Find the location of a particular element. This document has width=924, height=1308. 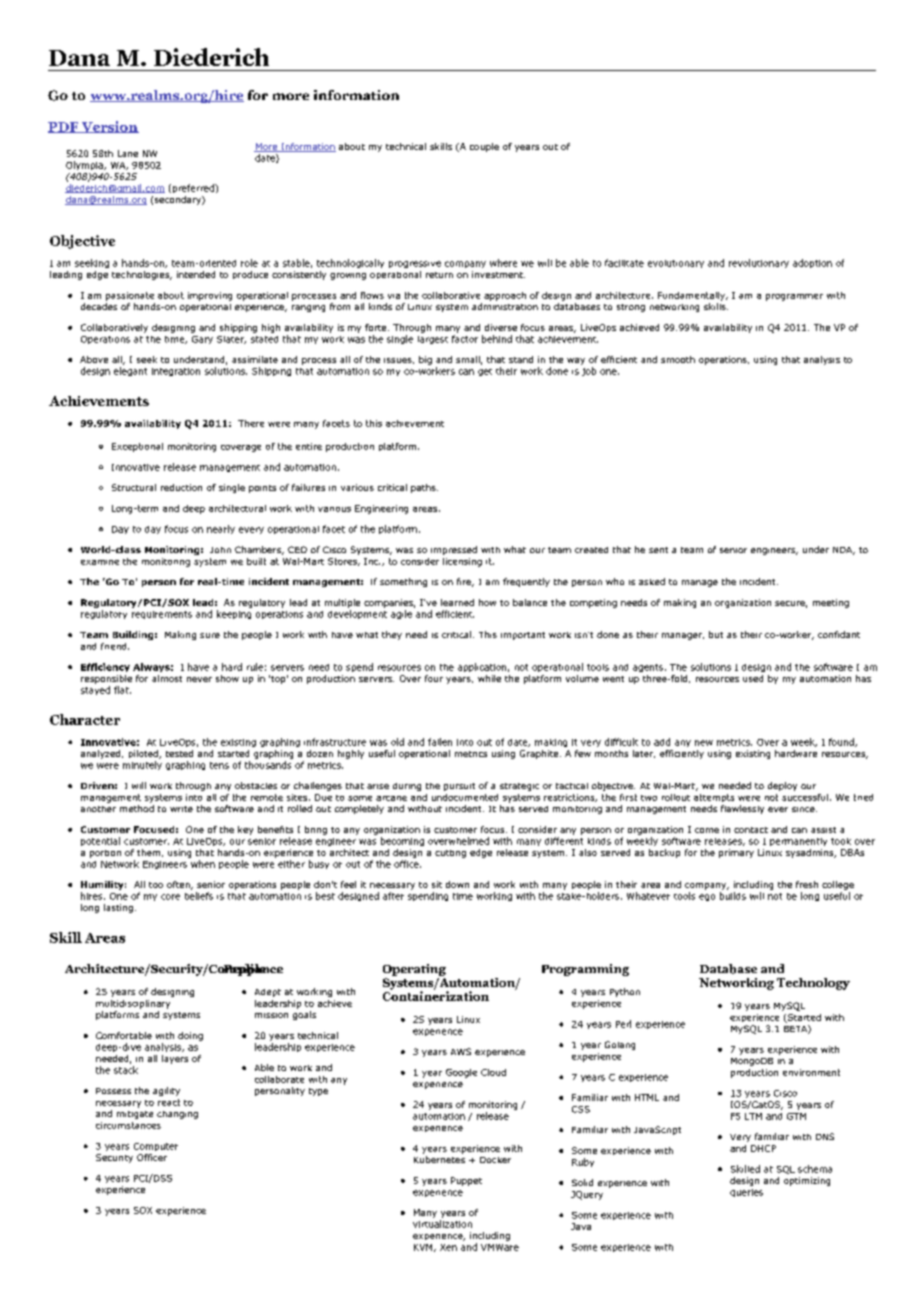

almost is located at coordinates (167, 678).
